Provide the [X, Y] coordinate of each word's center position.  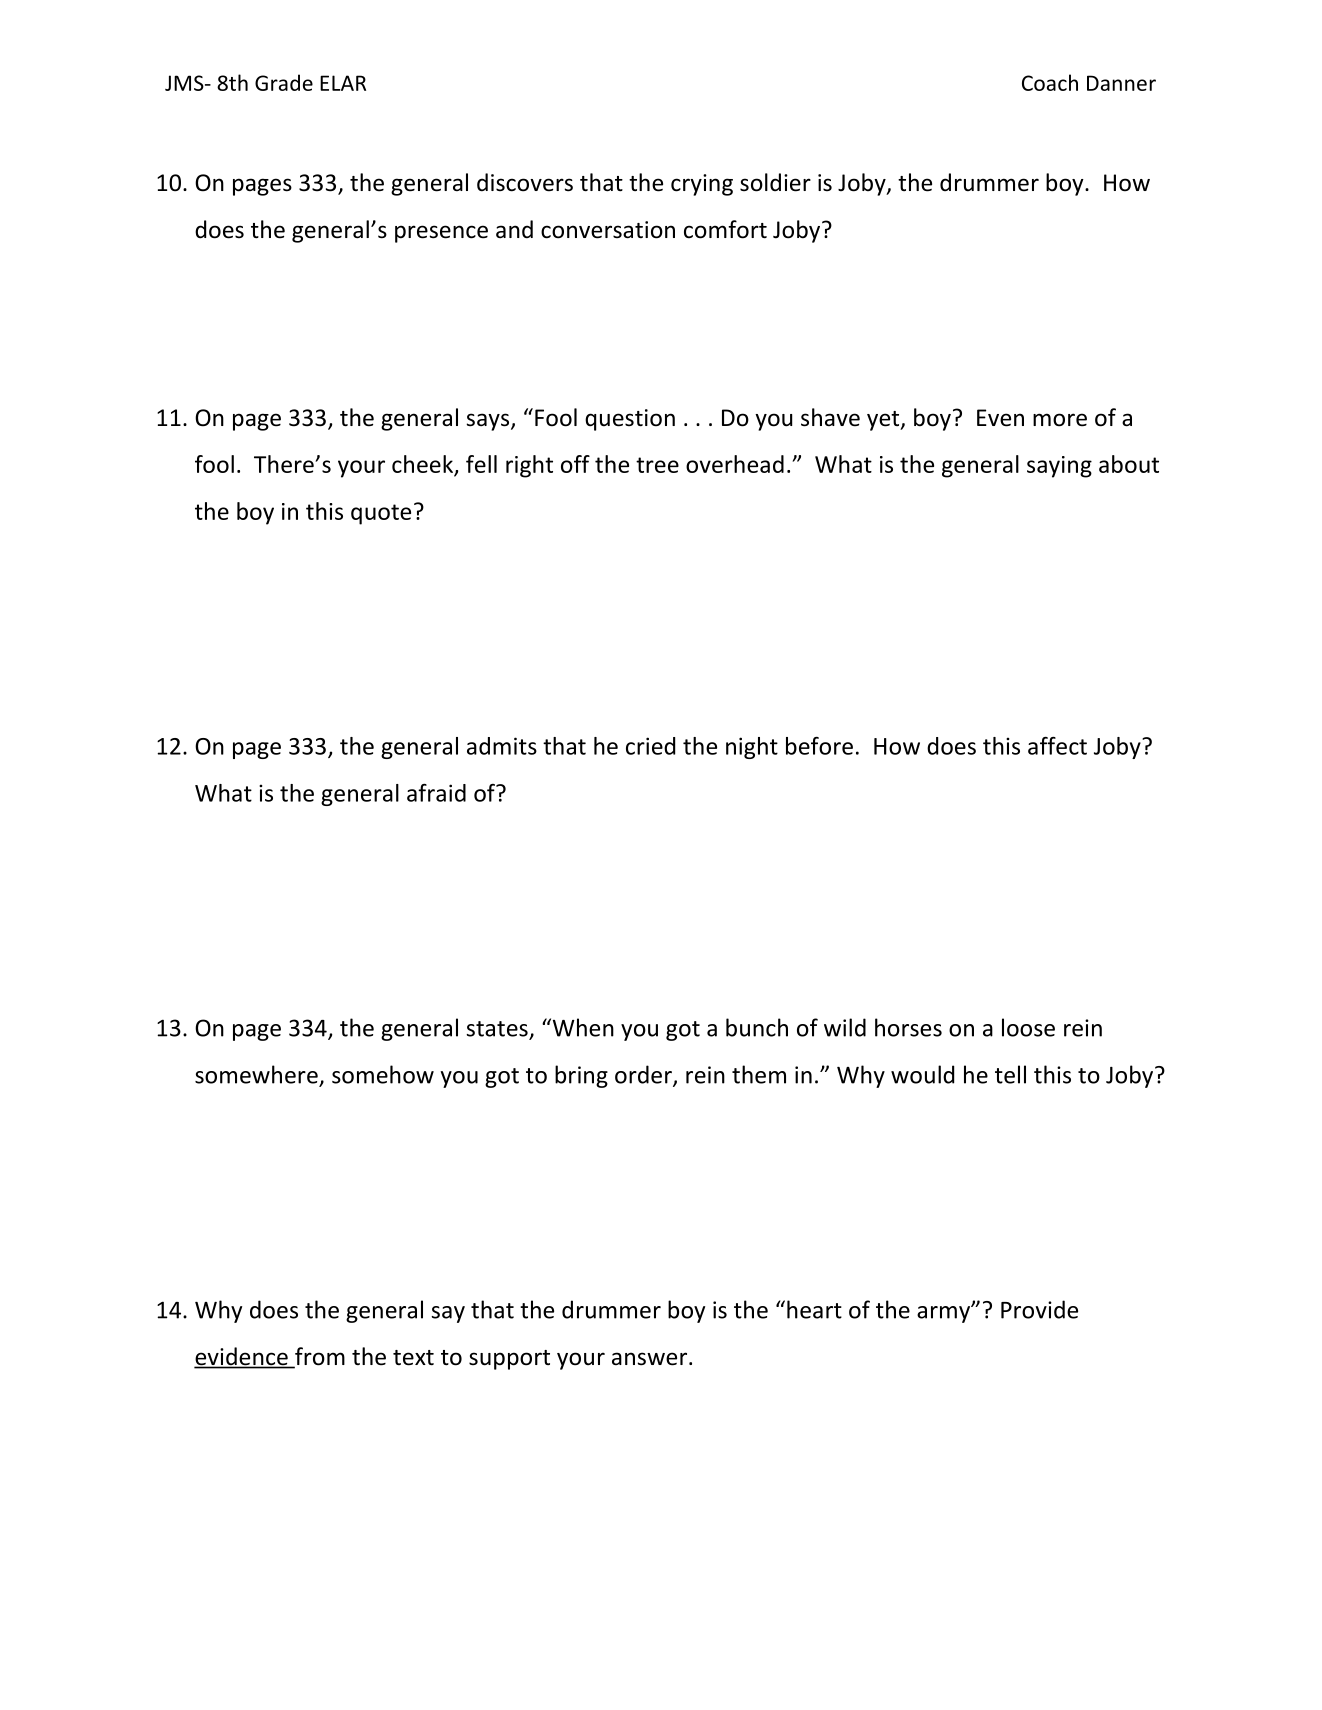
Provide [1039, 1309]
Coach [1050, 82]
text [413, 1358]
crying [702, 185]
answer [649, 1359]
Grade [284, 82]
